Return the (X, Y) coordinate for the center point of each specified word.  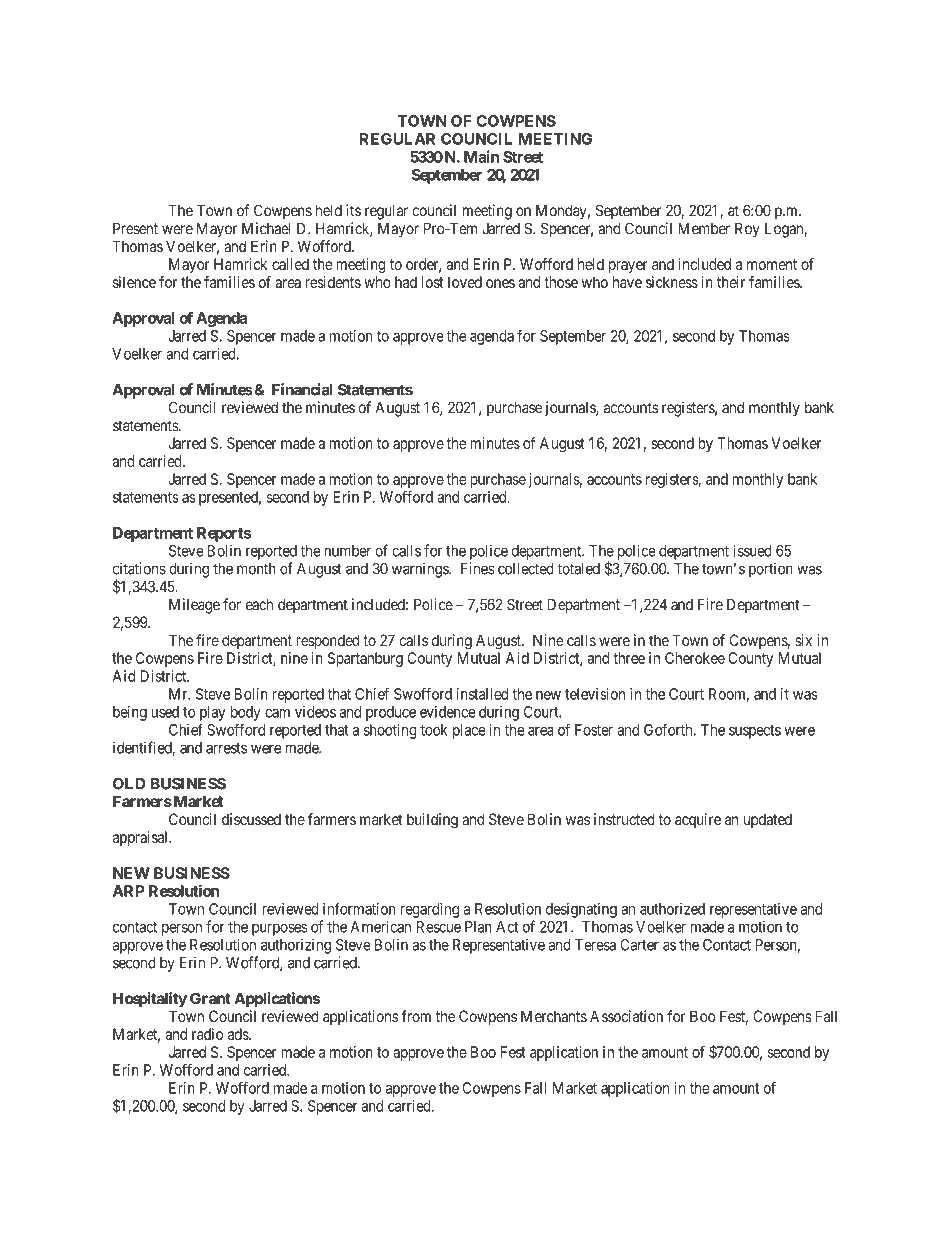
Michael (266, 228)
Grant (210, 998)
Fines (477, 568)
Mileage (194, 606)
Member (704, 228)
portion (771, 570)
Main (481, 156)
